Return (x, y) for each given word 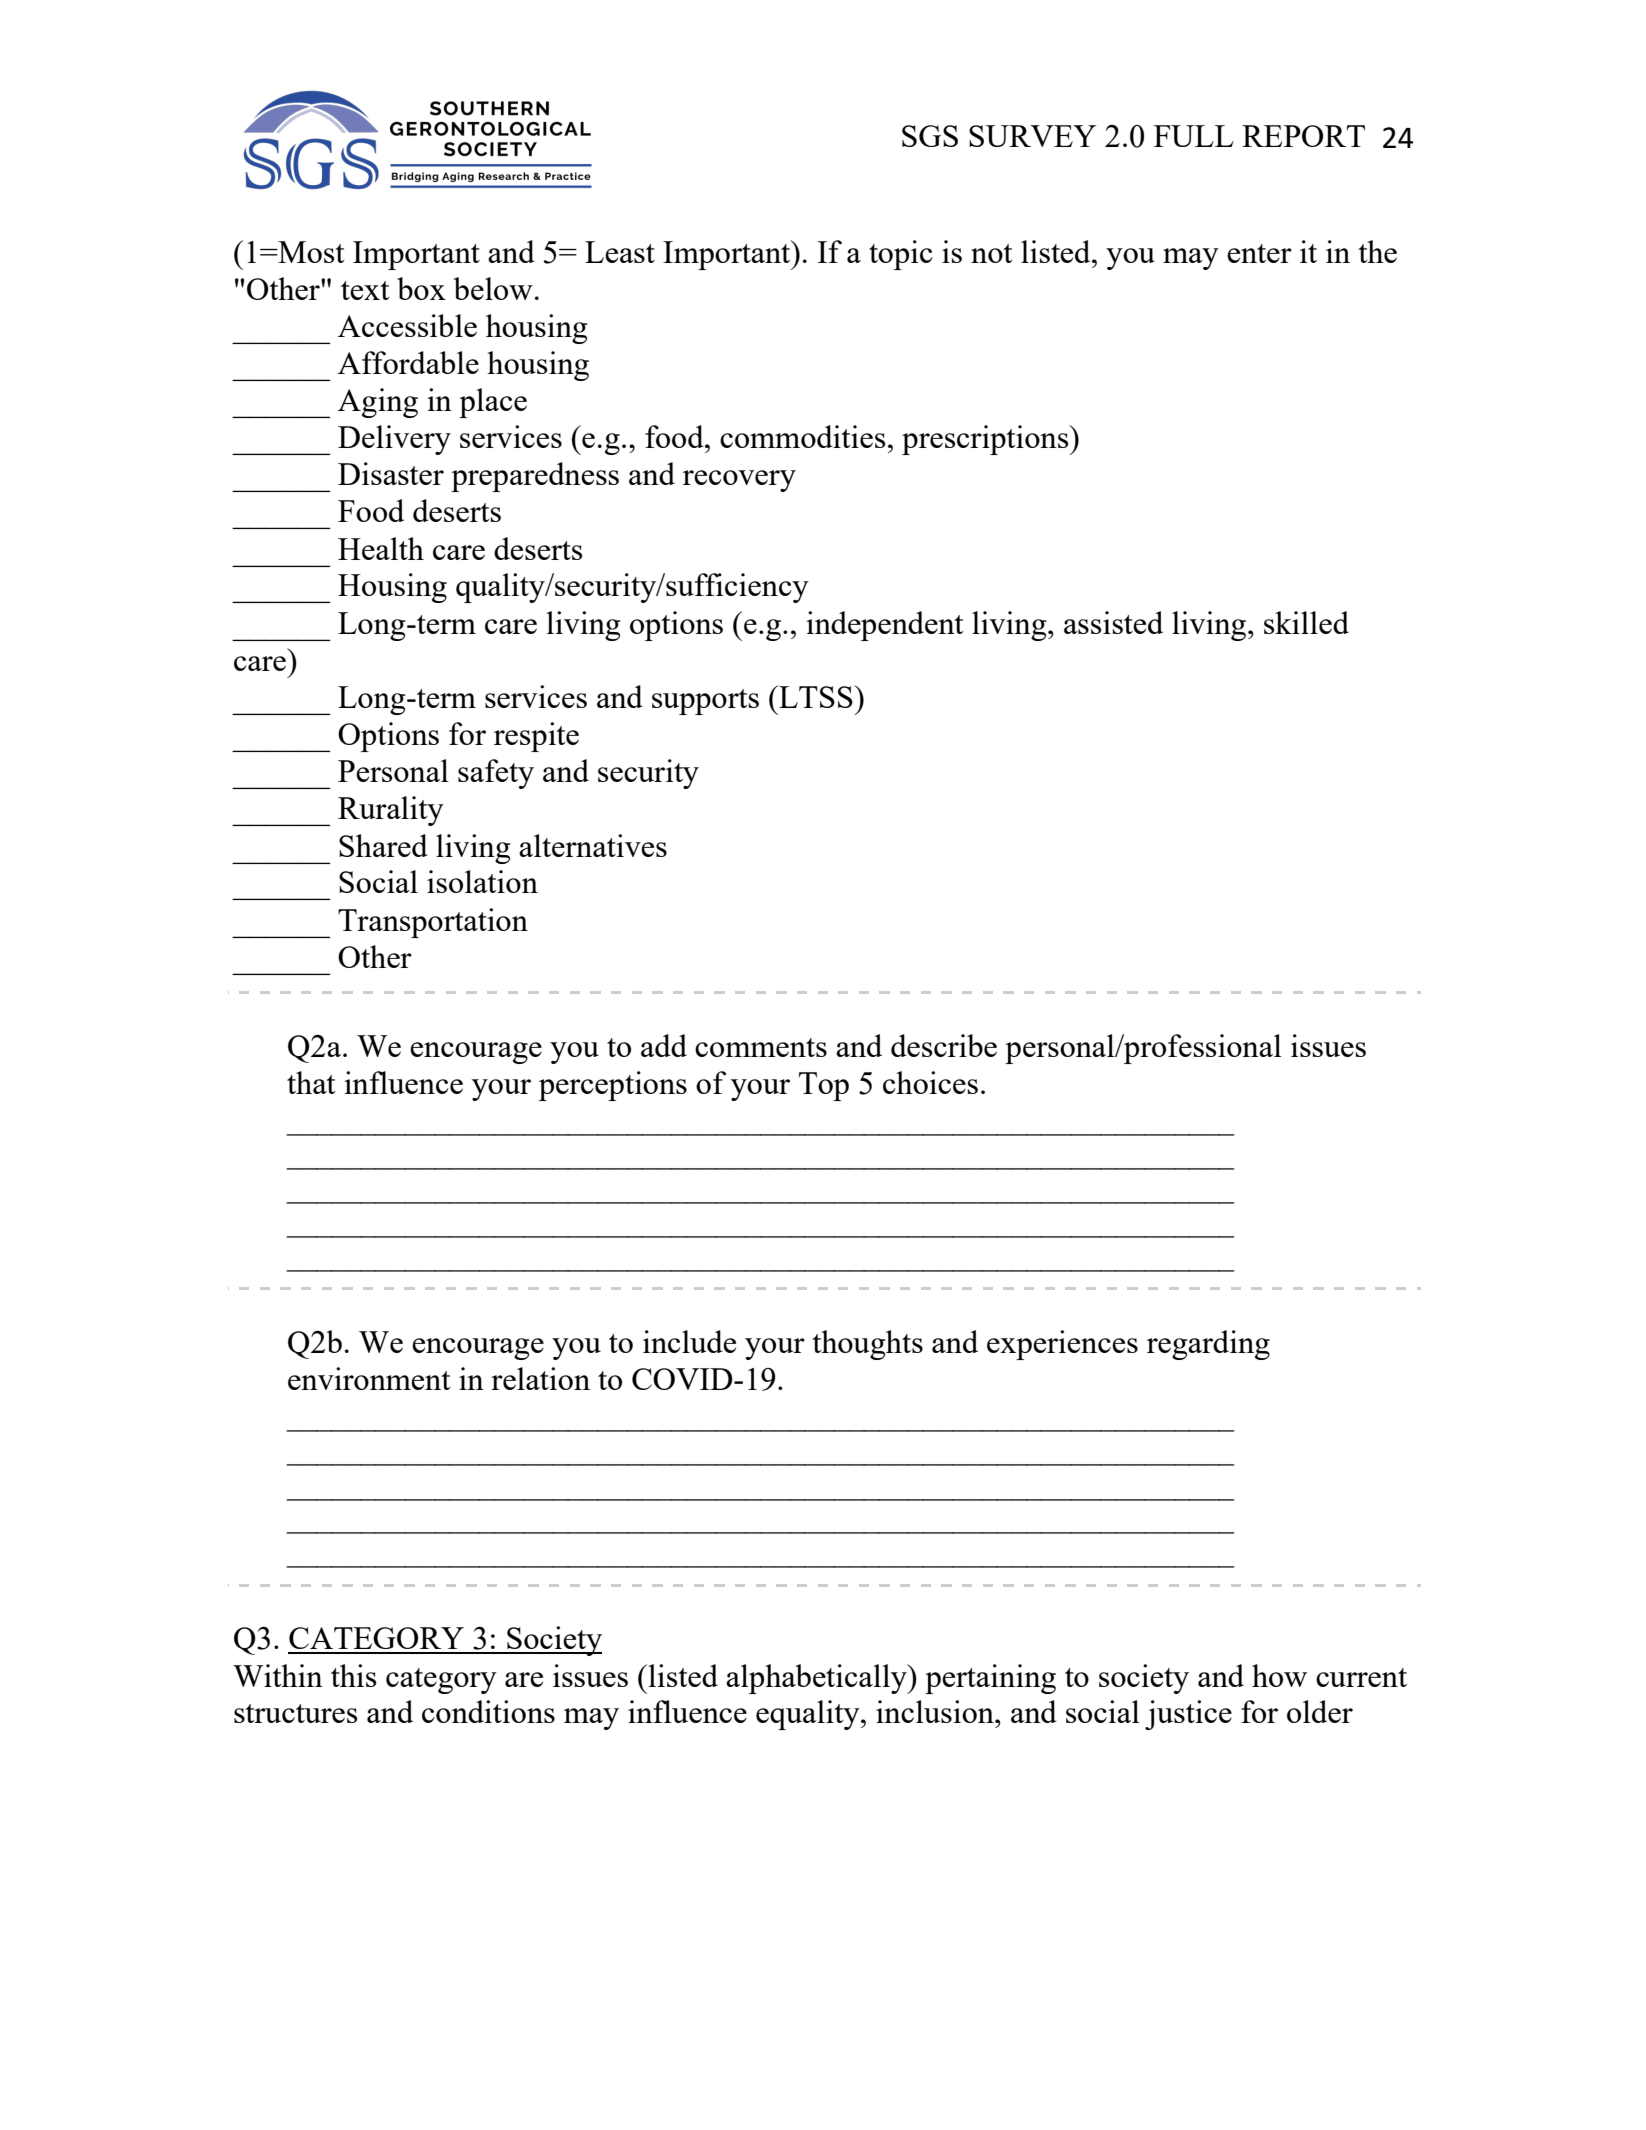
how (1279, 1675)
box (421, 288)
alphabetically (817, 1679)
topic (901, 255)
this (353, 1675)
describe (944, 1045)
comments (761, 1047)
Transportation (433, 923)
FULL (1194, 136)
